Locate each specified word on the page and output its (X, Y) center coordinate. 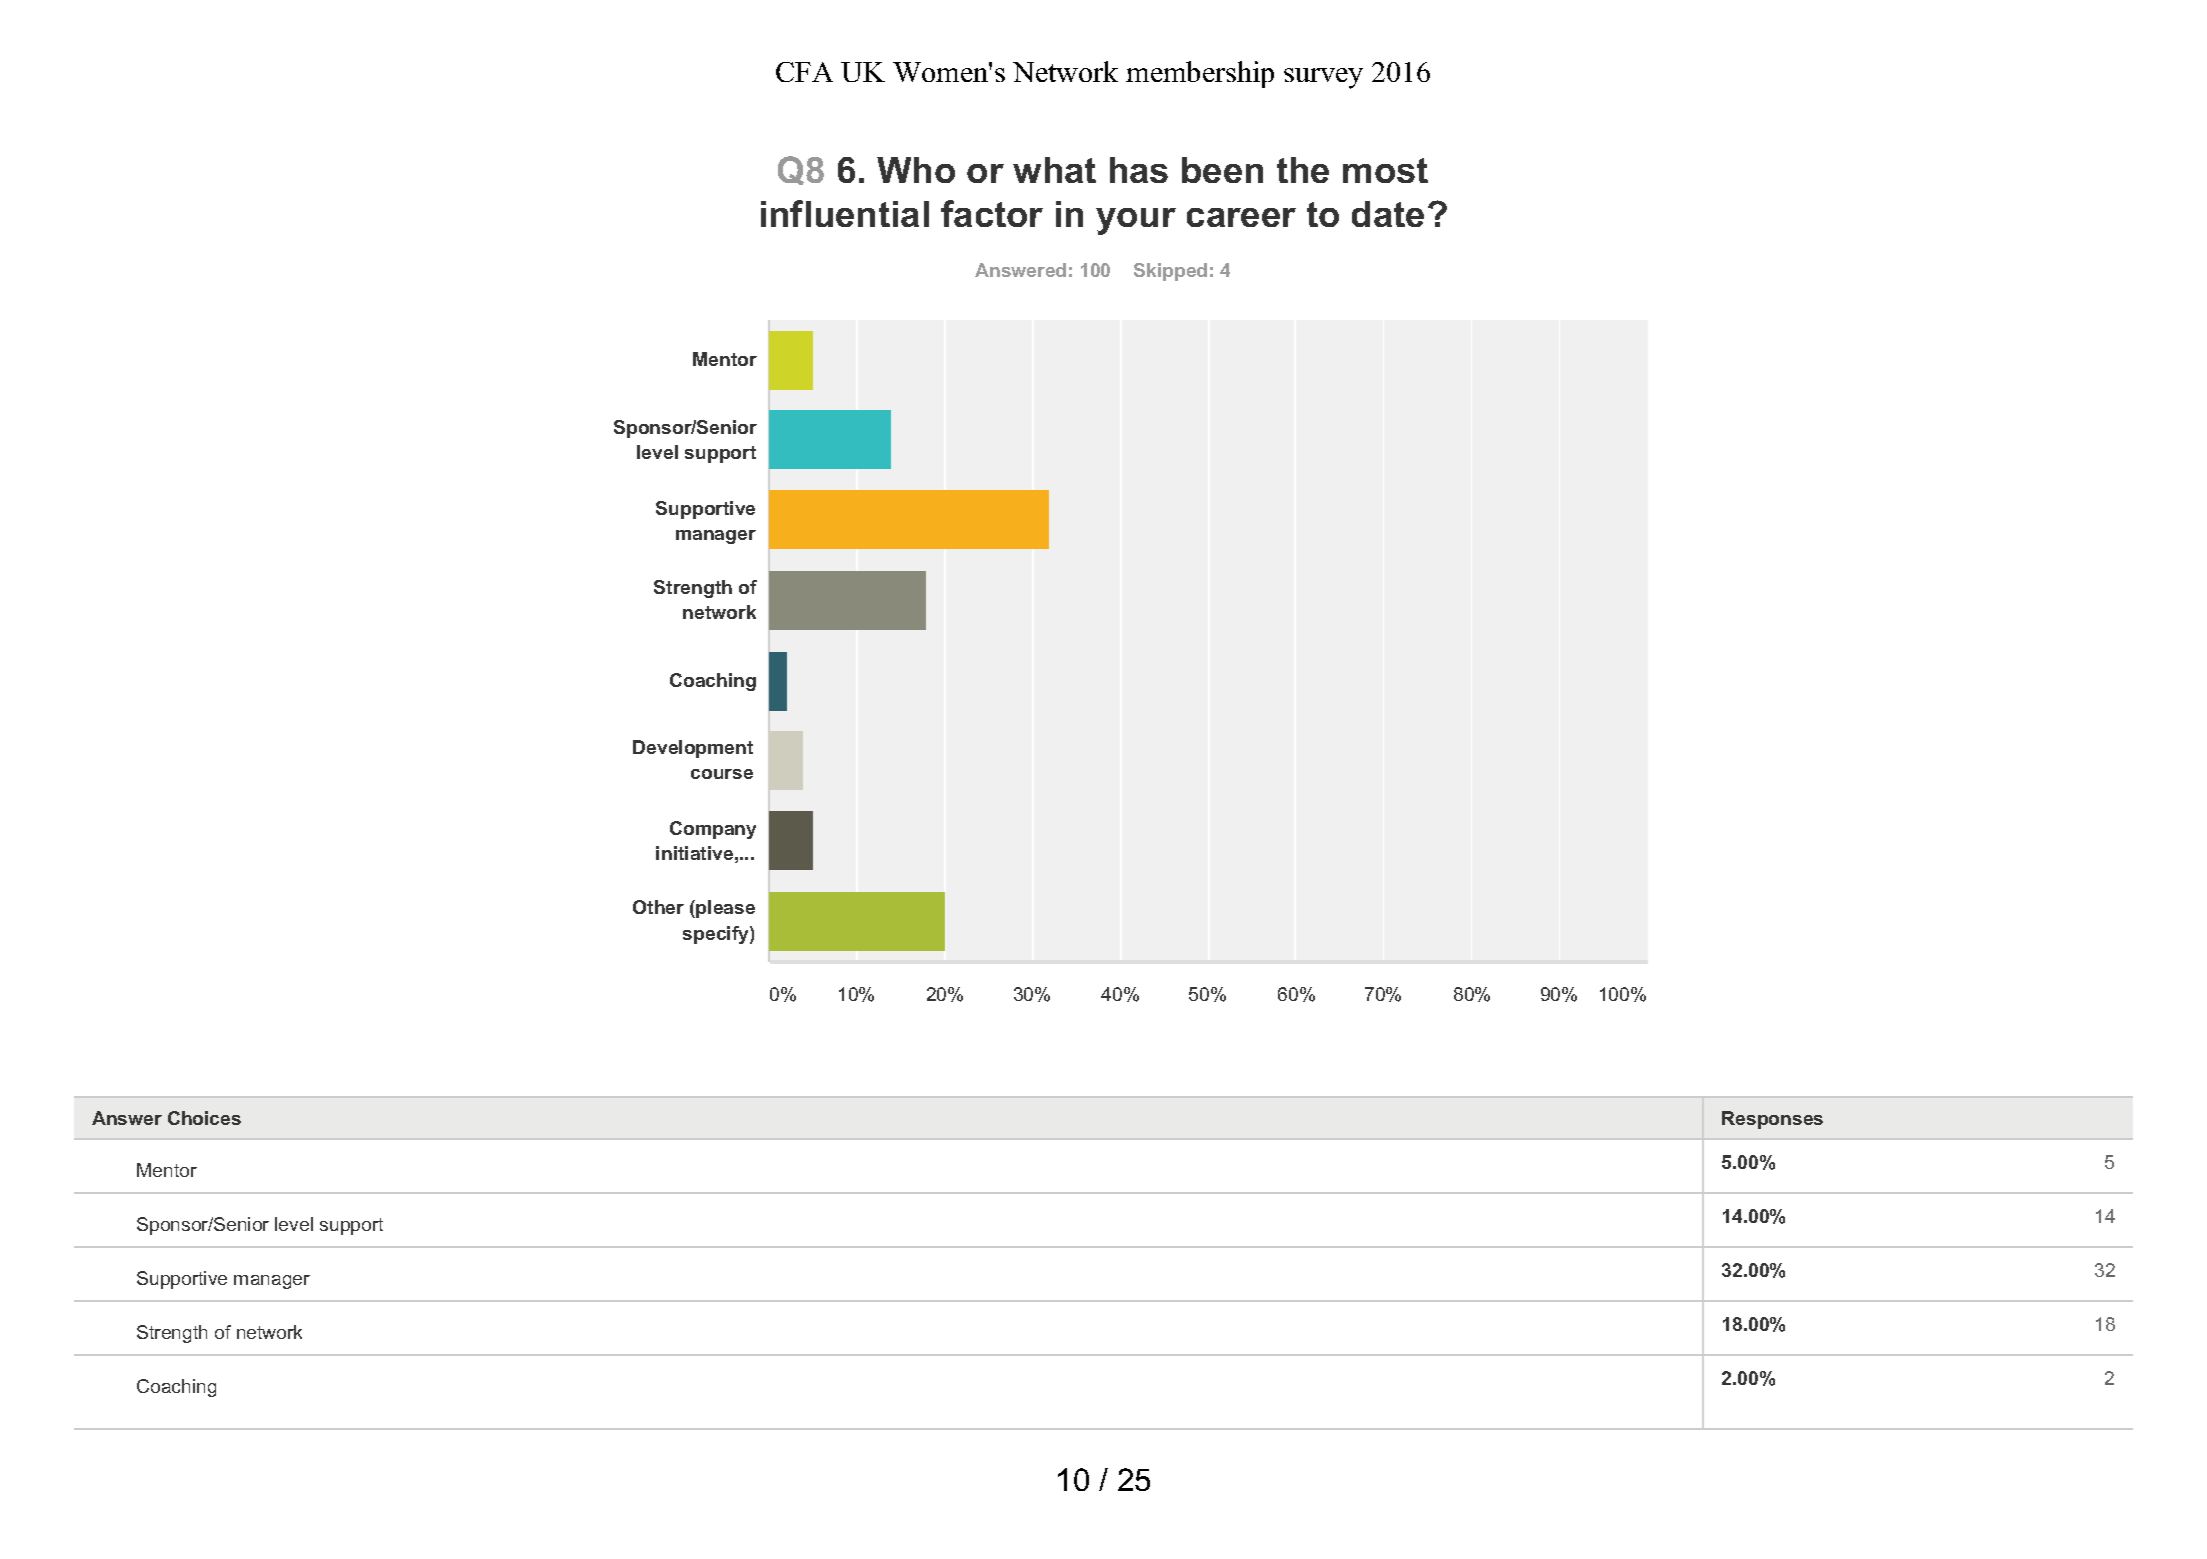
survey (1323, 78)
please (724, 909)
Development (693, 749)
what (1054, 170)
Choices (204, 1118)
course (722, 774)
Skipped (1170, 272)
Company (713, 830)
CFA (804, 72)
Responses (1772, 1120)
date (1388, 214)
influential (845, 213)
